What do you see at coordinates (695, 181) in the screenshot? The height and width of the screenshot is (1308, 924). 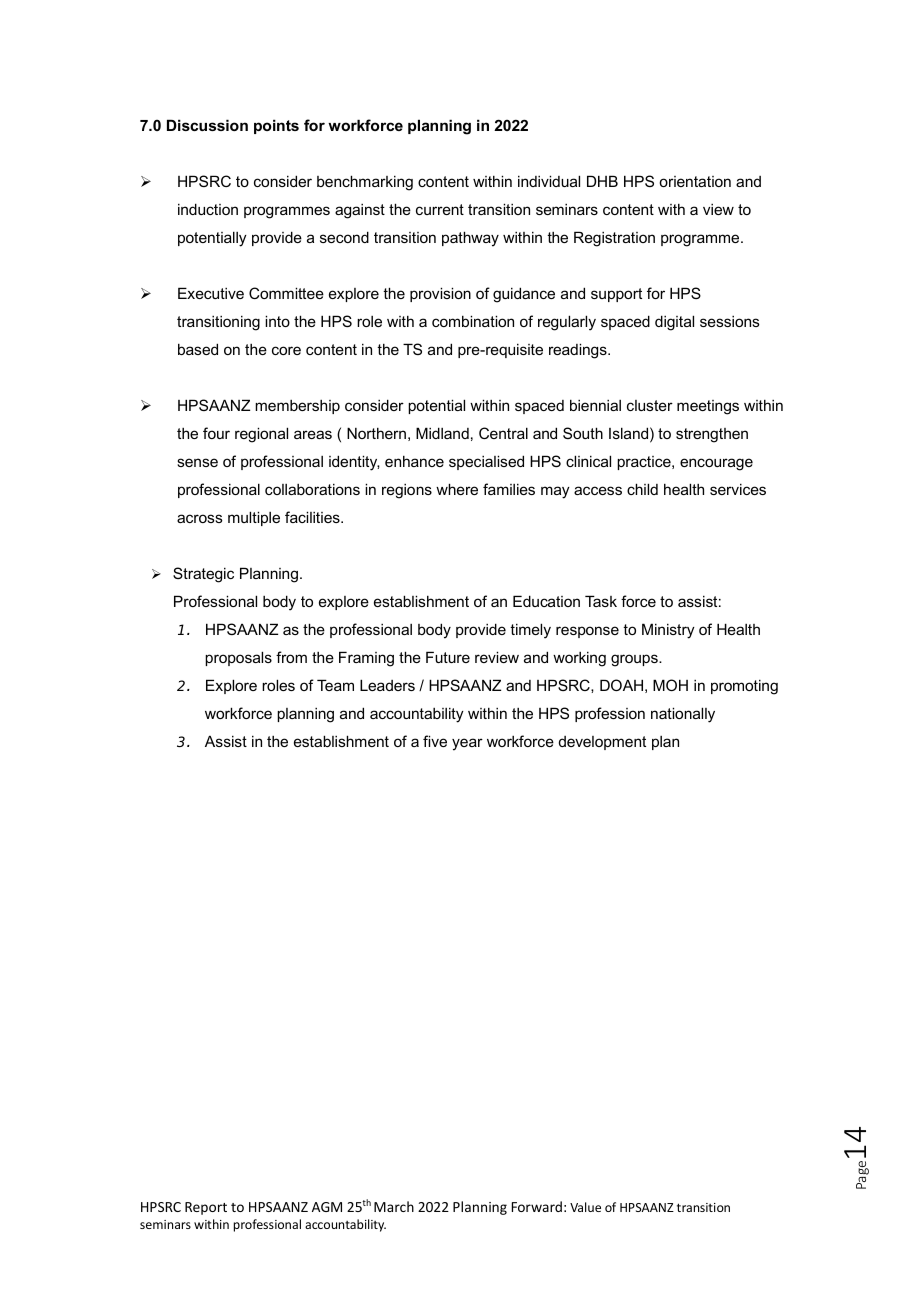 I see `orientation` at bounding box center [695, 181].
